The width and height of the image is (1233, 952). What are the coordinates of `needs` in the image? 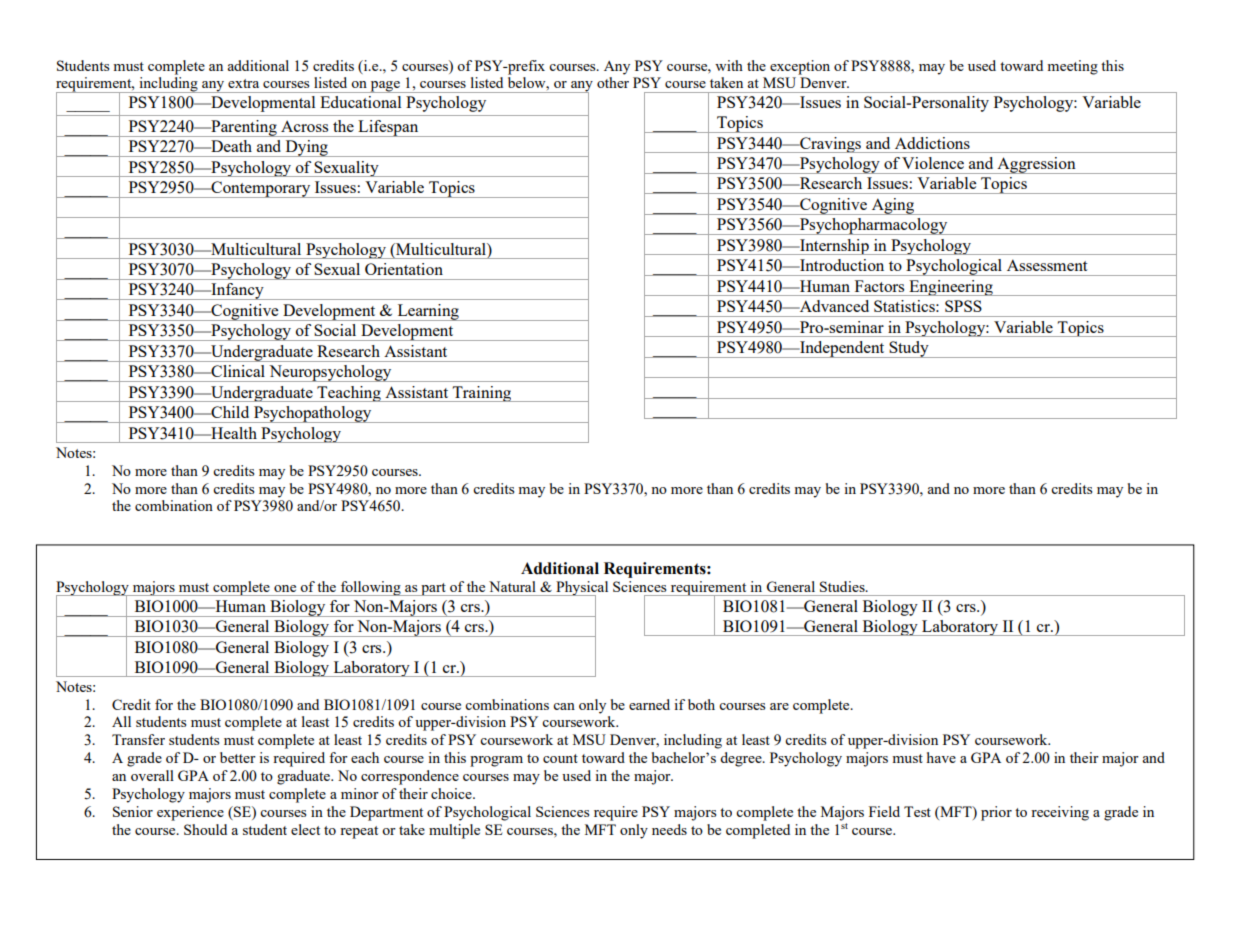 It's located at (669, 829).
